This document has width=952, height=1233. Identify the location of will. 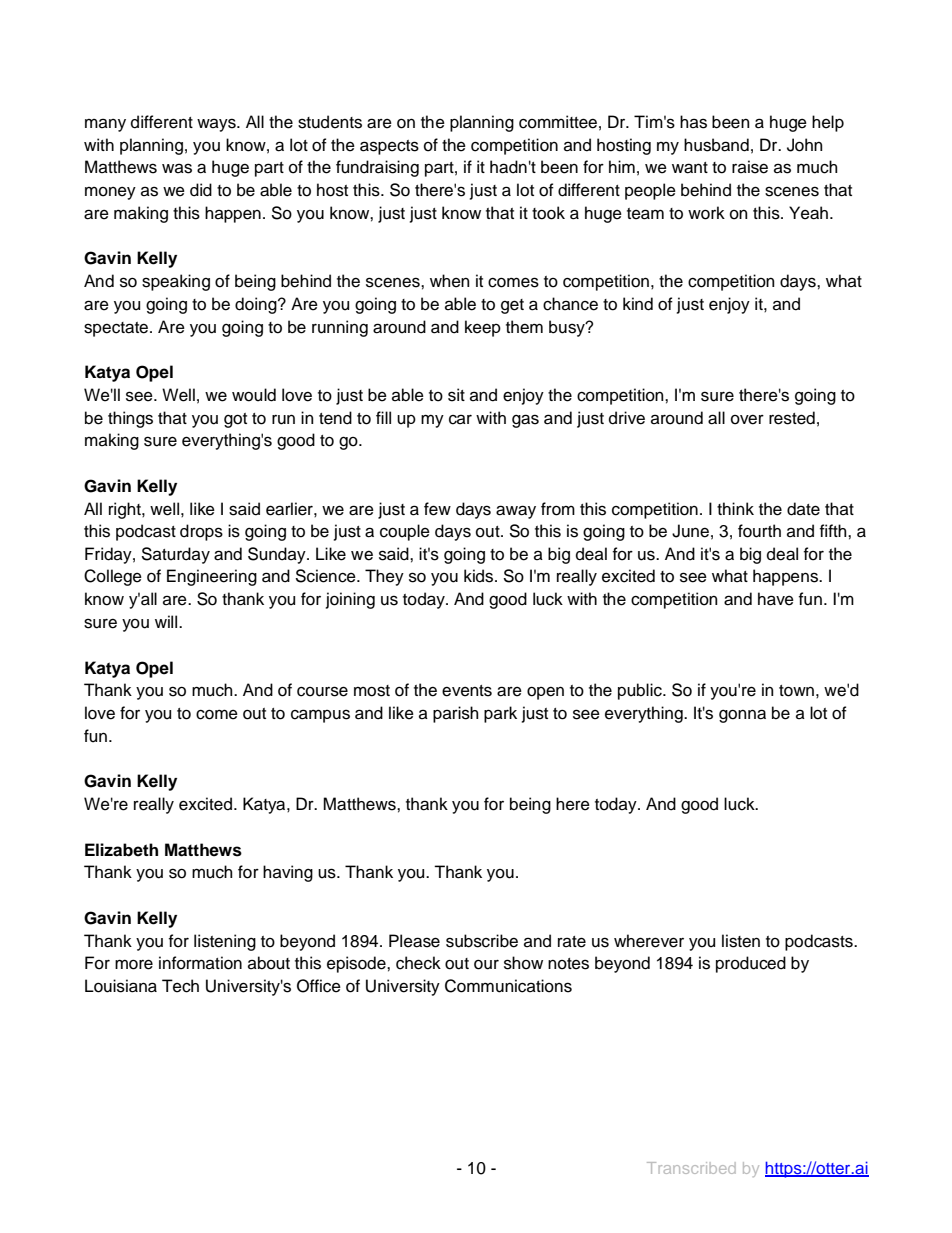
(167, 621).
